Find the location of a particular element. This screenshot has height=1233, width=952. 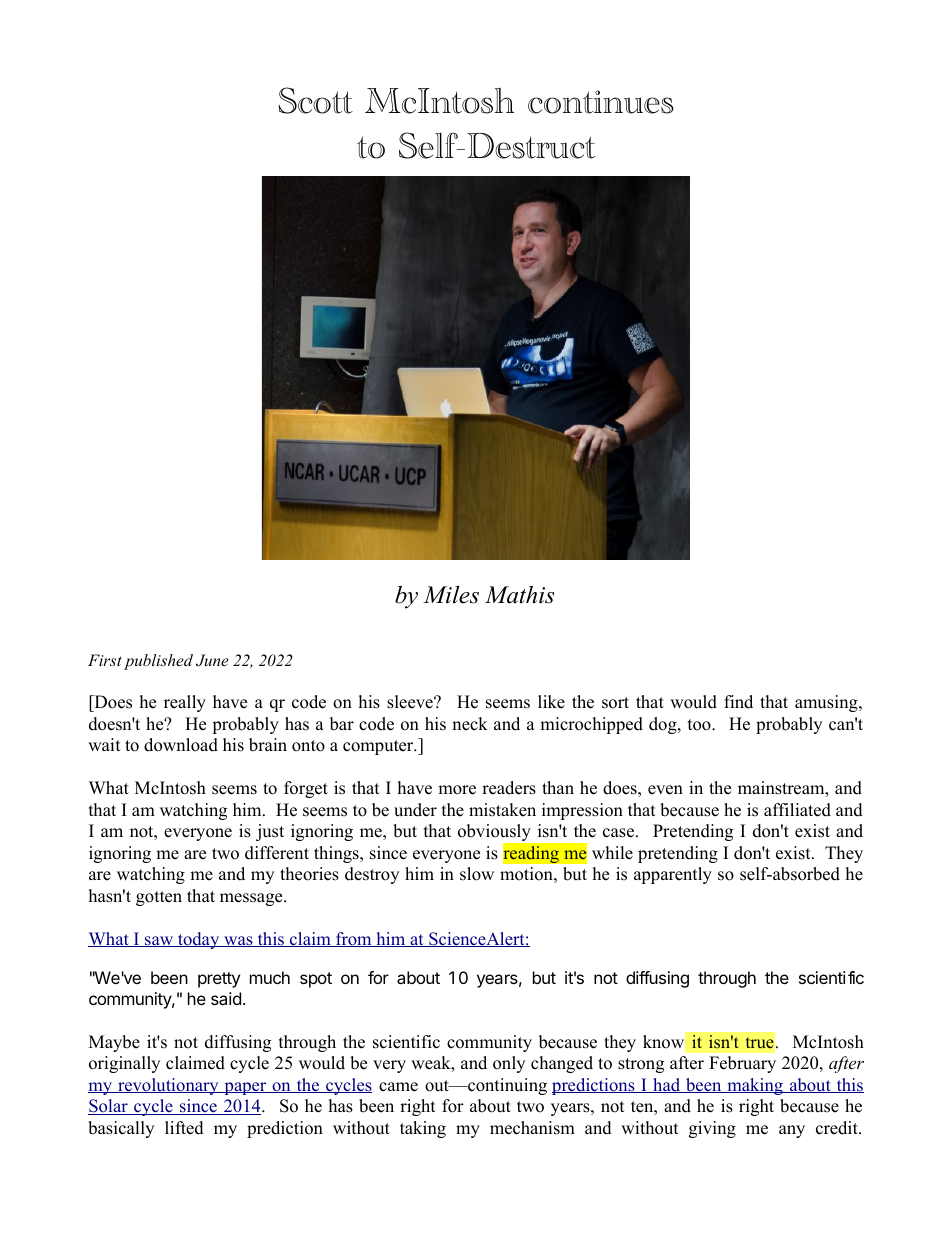

like is located at coordinates (551, 702).
